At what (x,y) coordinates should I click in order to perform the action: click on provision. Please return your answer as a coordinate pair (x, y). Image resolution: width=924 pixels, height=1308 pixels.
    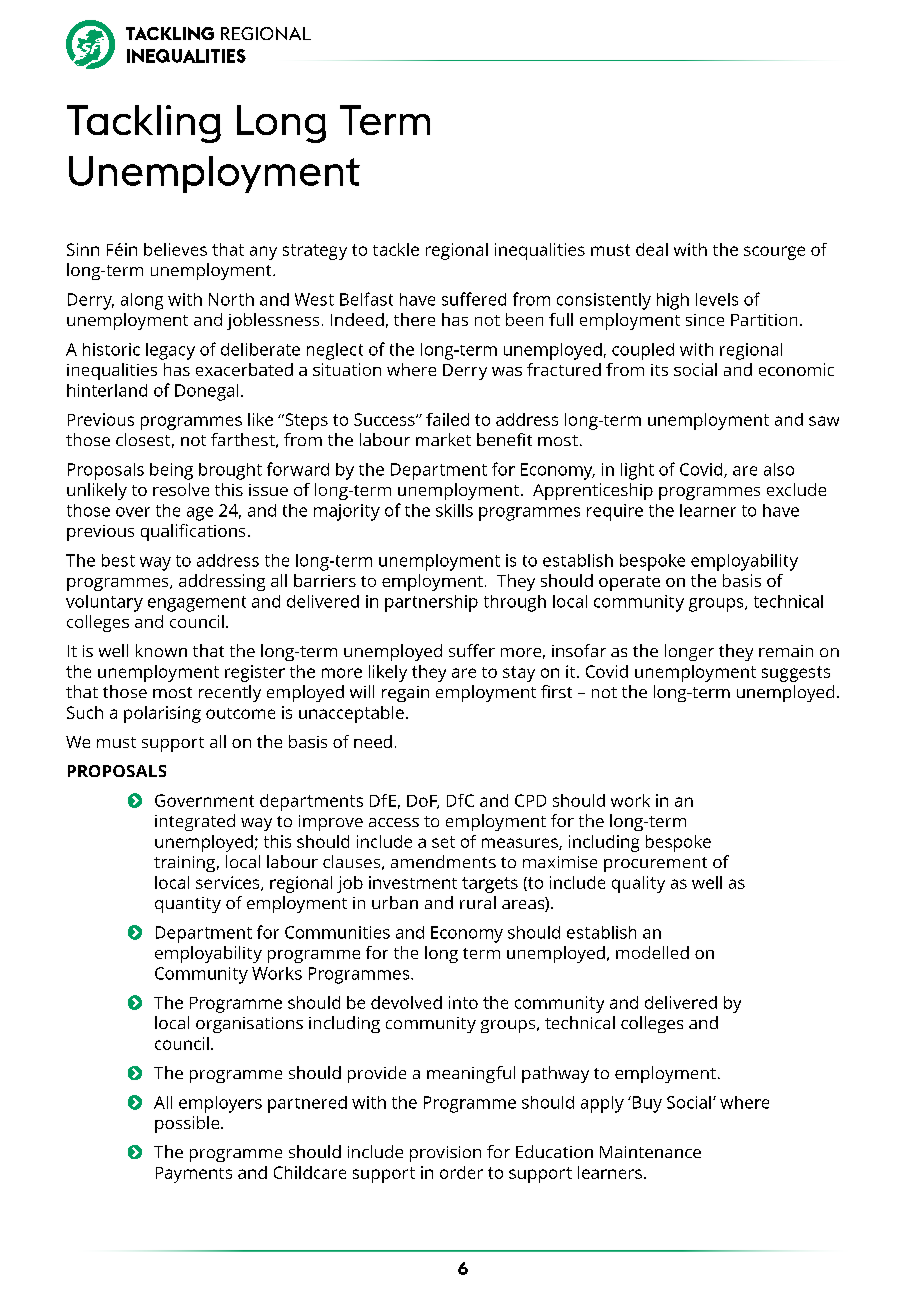
    Looking at the image, I should click on (445, 1154).
